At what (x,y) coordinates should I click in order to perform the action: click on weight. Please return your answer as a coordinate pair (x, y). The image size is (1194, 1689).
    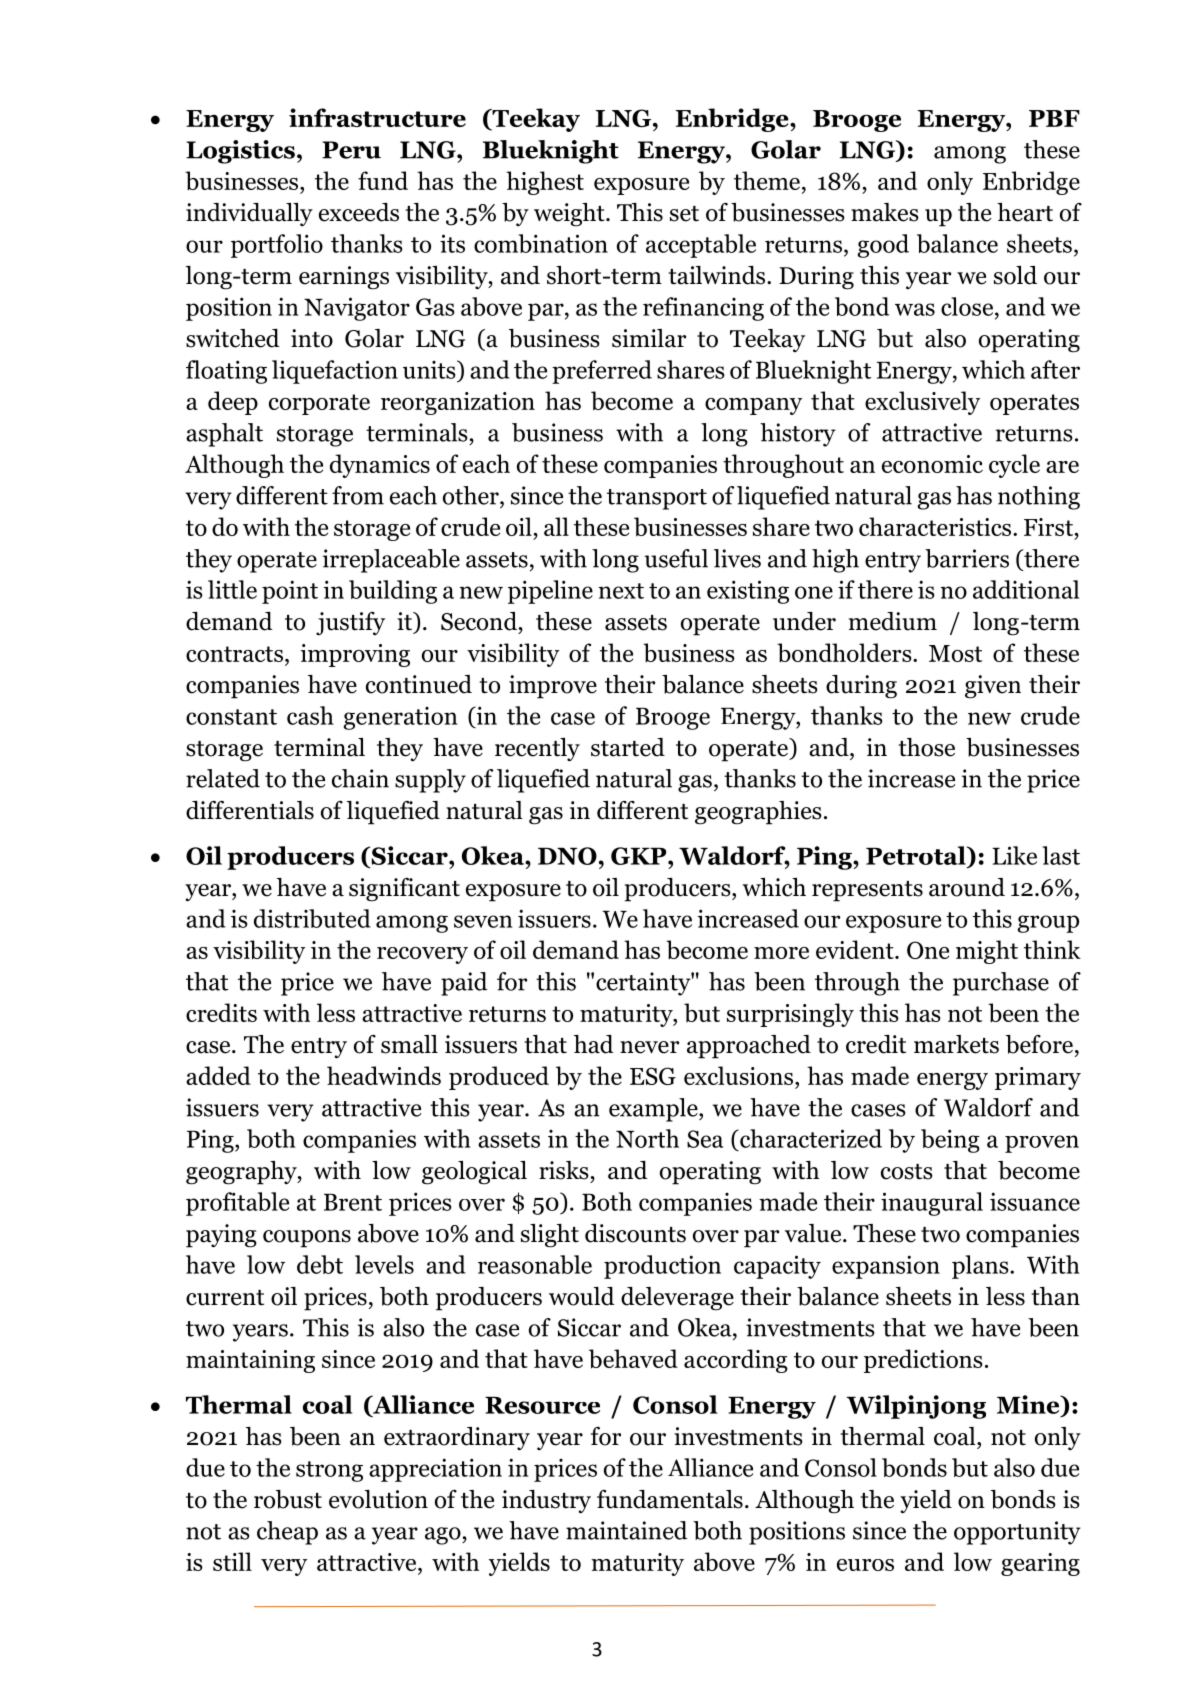
    Looking at the image, I should click on (570, 215).
